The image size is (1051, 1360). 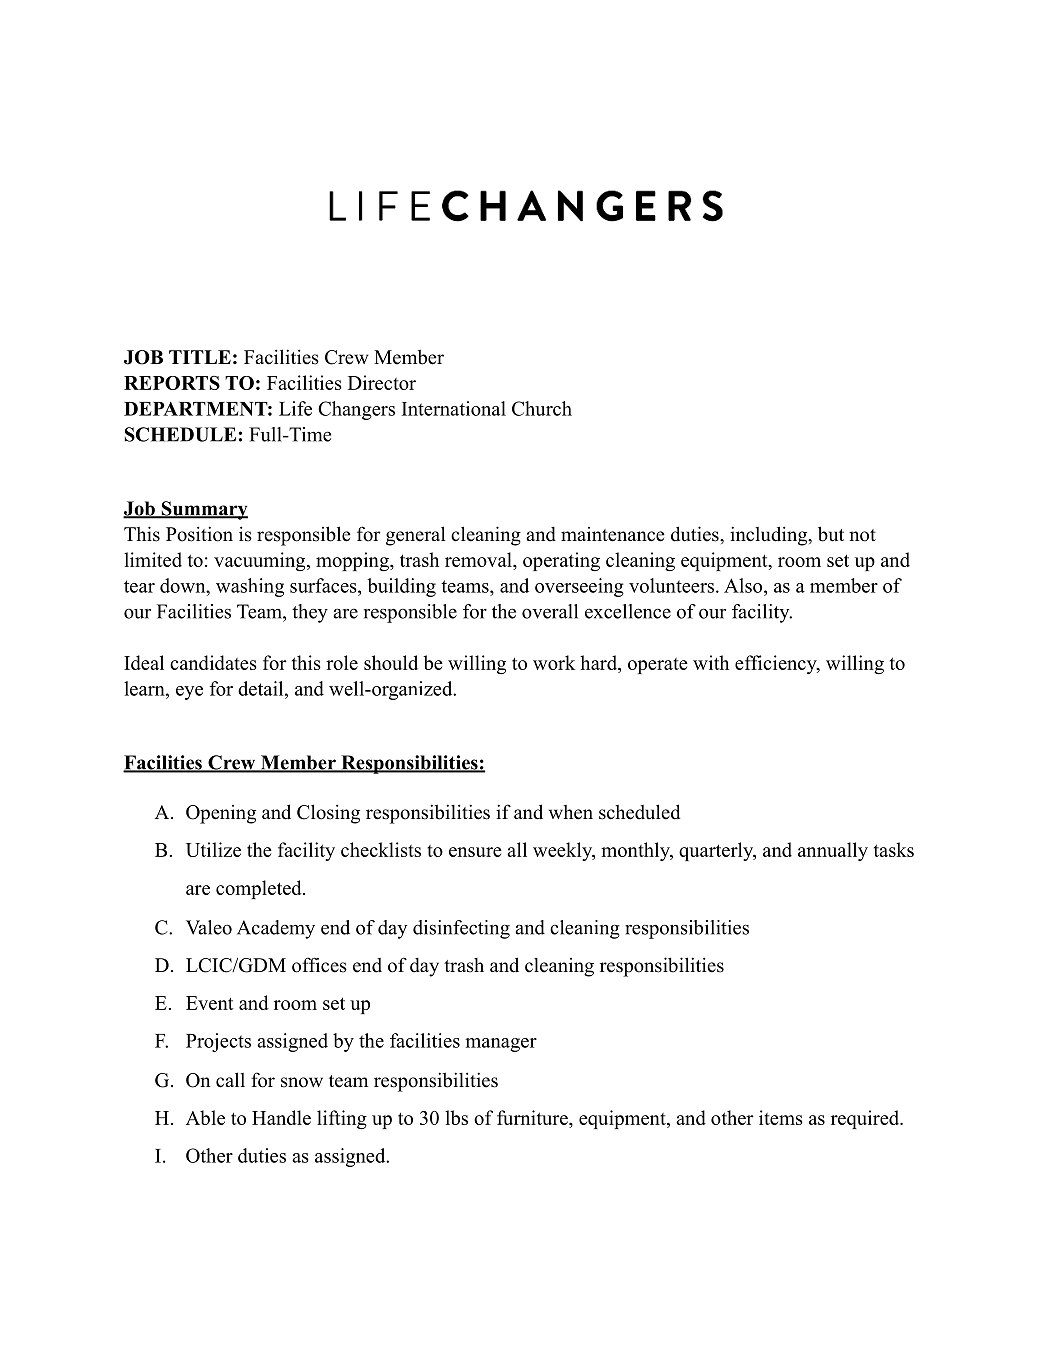 I want to click on items, so click(x=781, y=1117).
